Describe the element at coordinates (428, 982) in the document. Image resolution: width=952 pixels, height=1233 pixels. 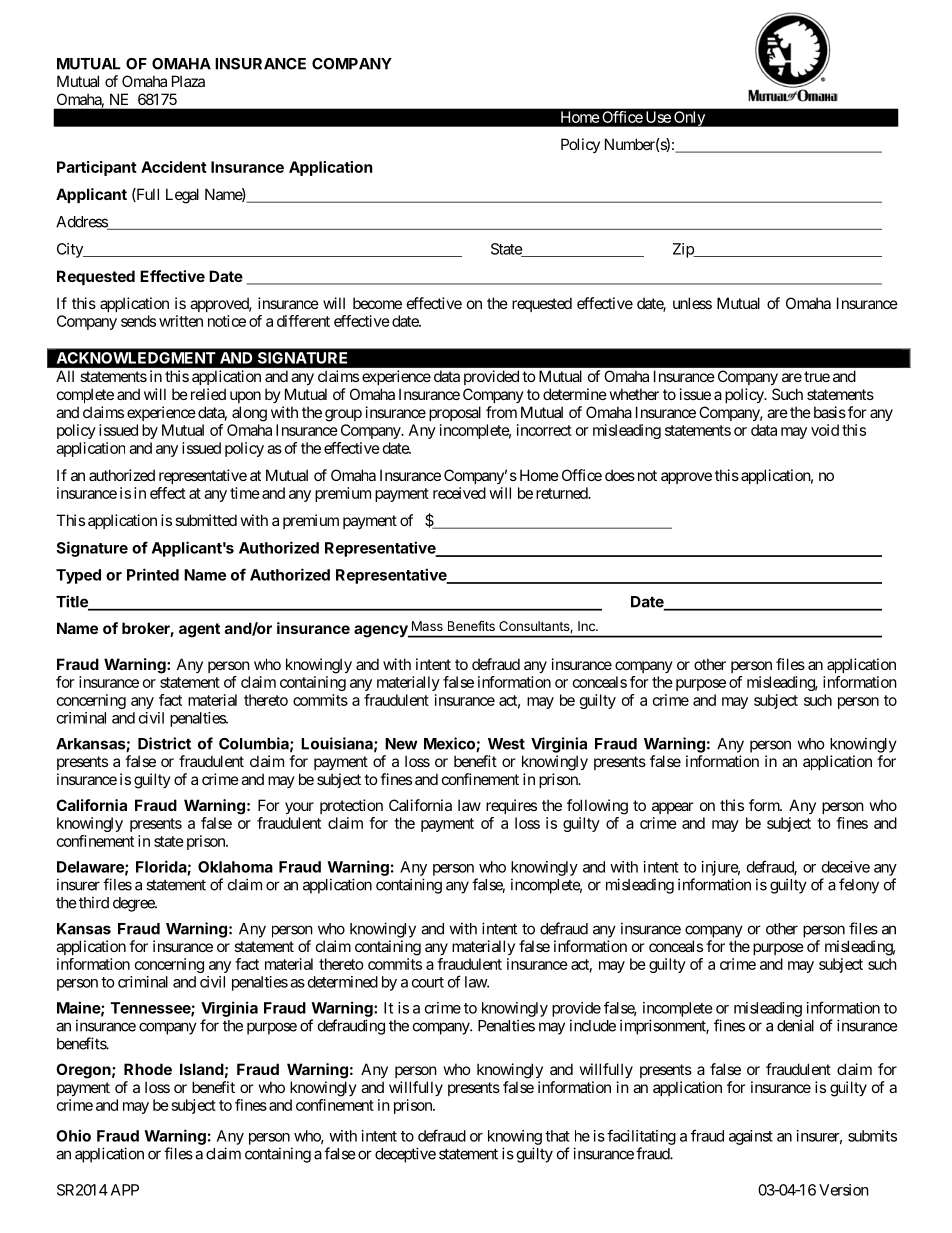
I see `court` at that location.
